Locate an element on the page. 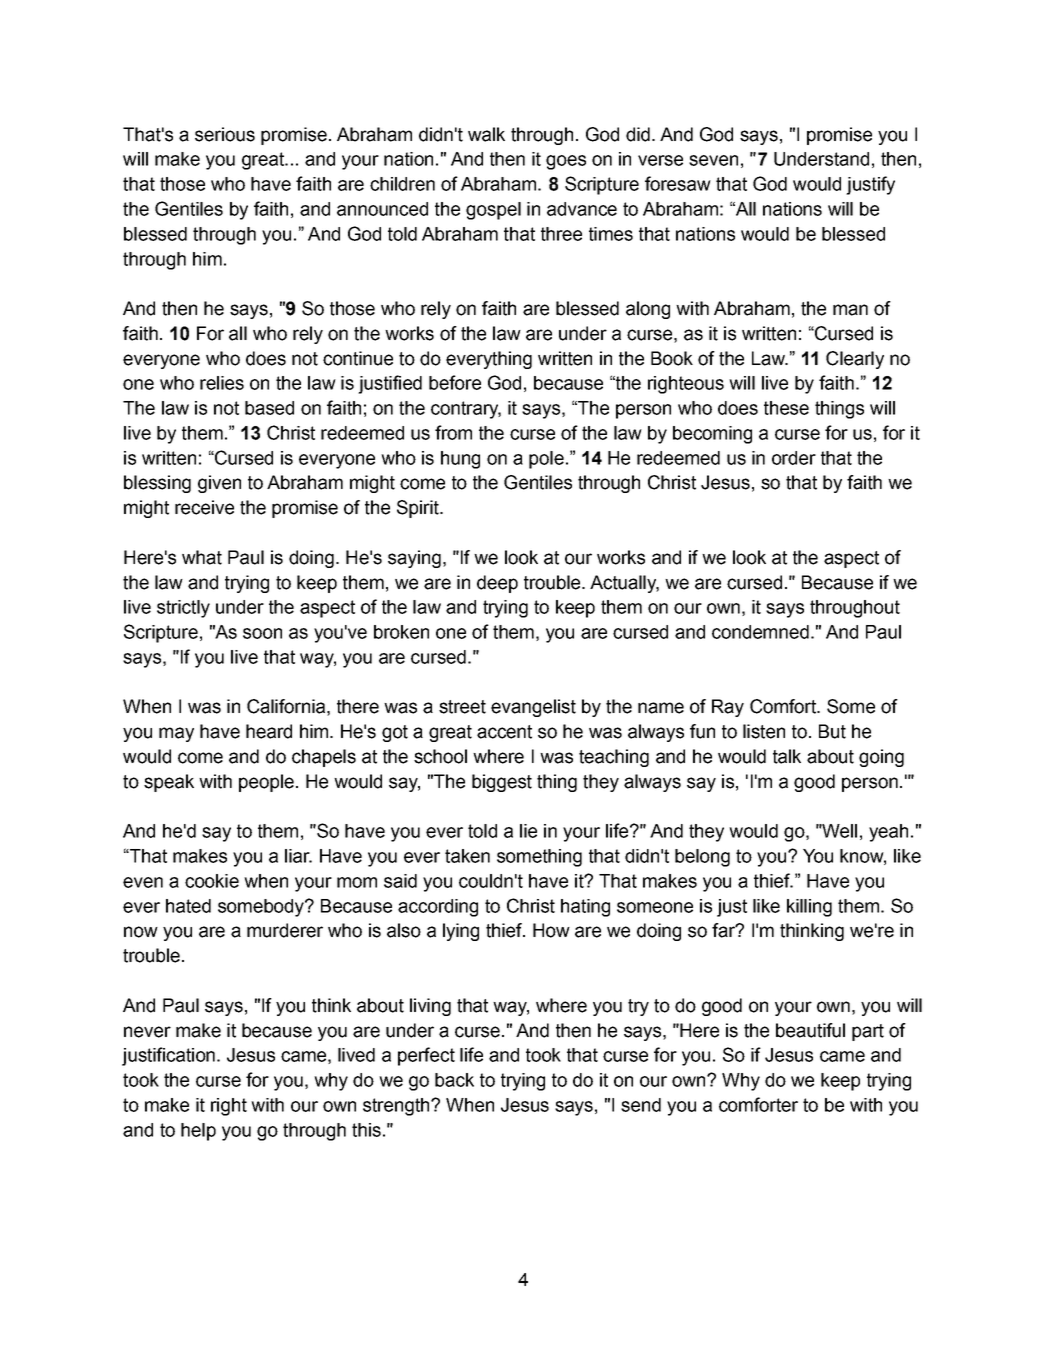 The height and width of the image is (1355, 1047). foresaw is located at coordinates (678, 183).
